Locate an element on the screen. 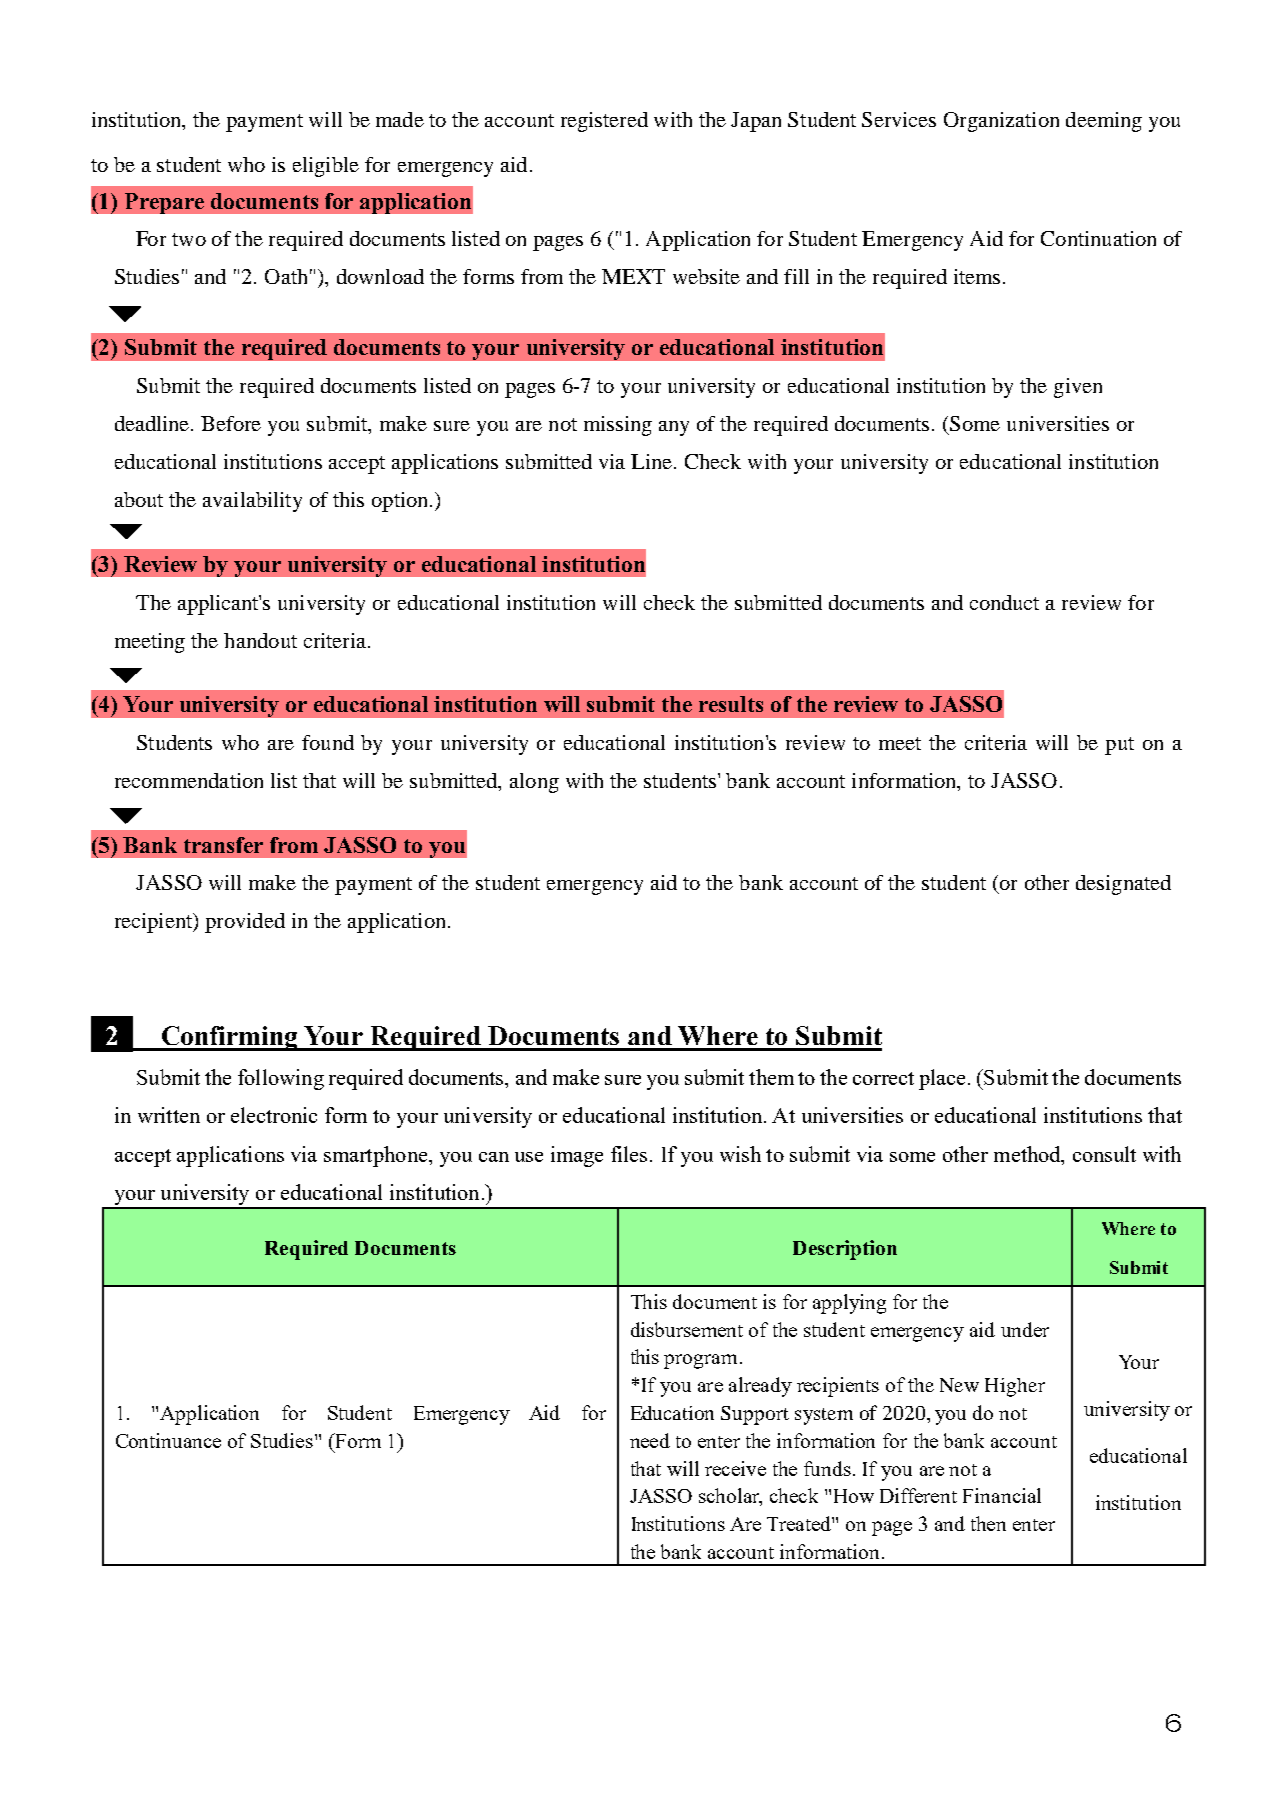 The image size is (1272, 1798). them is located at coordinates (771, 1077).
